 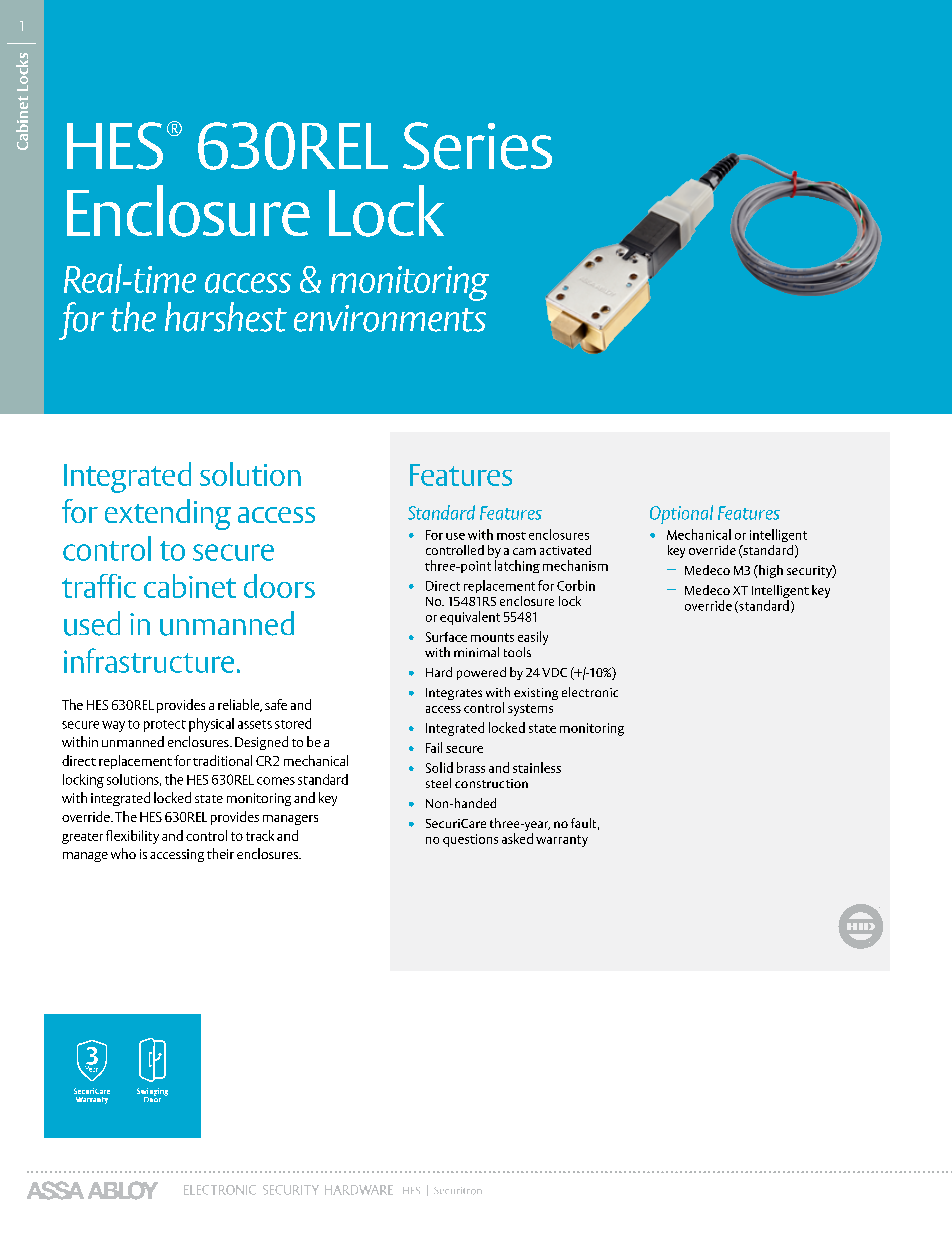 What do you see at coordinates (477, 146) in the screenshot?
I see `Series` at bounding box center [477, 146].
